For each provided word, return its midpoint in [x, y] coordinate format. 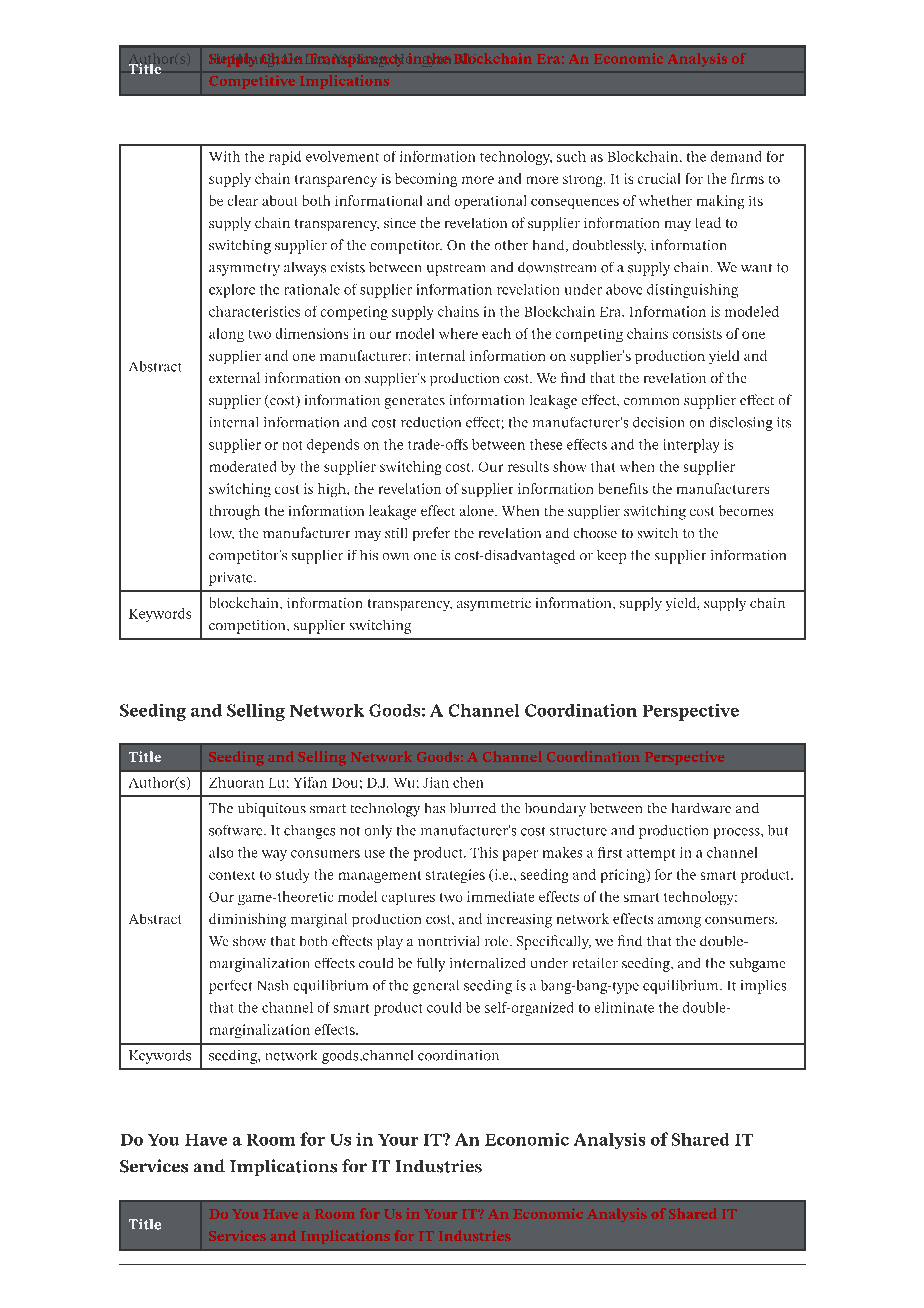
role [498, 941]
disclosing [741, 424]
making [720, 202]
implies [763, 987]
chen [468, 782]
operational [490, 202]
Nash [273, 985]
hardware [701, 808]
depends [333, 446]
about [279, 200]
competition [248, 627]
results [528, 466]
